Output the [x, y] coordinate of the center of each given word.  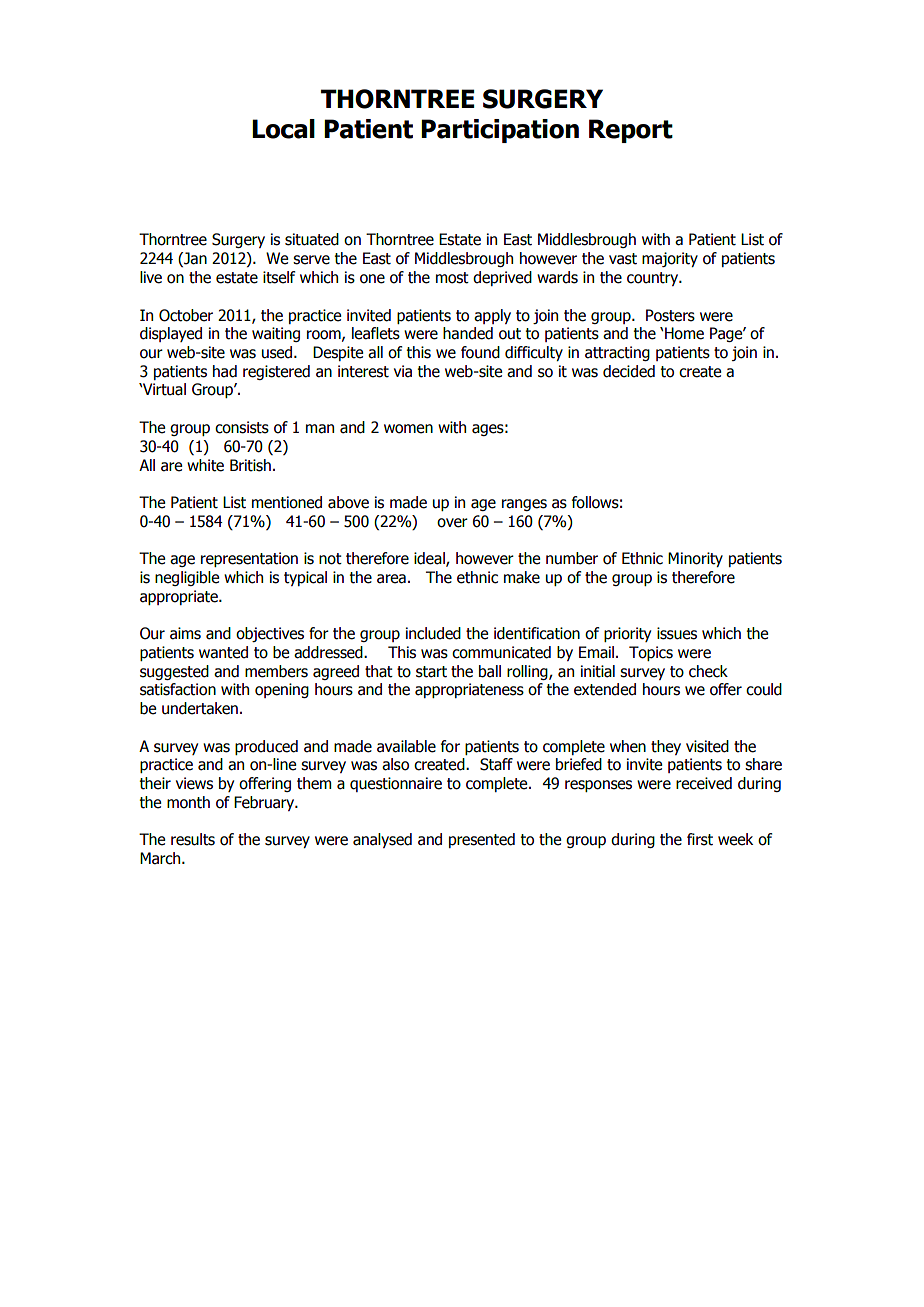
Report [631, 131]
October [186, 315]
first [700, 839]
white [205, 465]
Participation [500, 131]
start [431, 672]
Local [283, 129]
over [452, 523]
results [193, 839]
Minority [695, 559]
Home [684, 333]
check [708, 671]
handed [468, 333]
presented [482, 840]
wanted [223, 652]
